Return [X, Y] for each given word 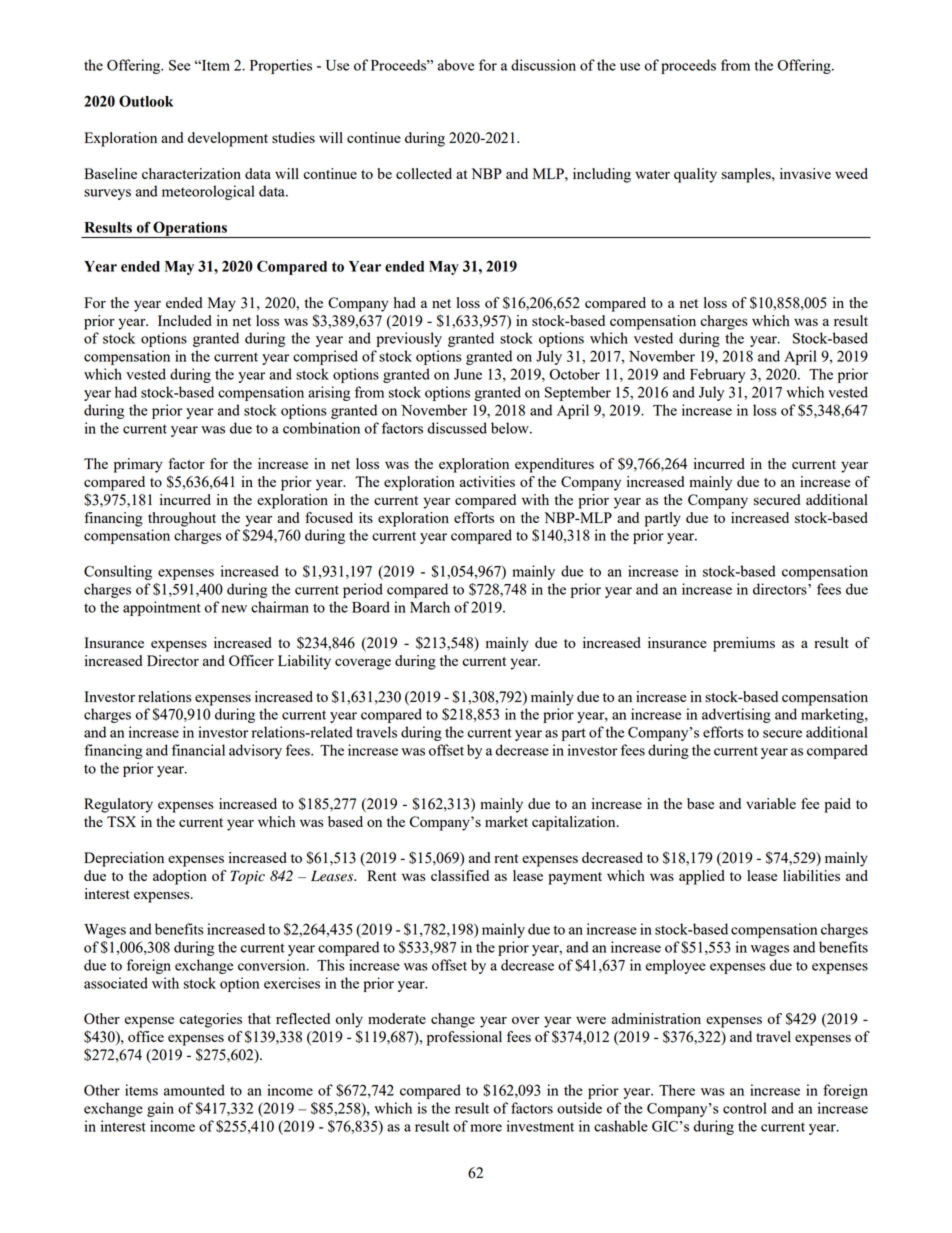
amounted [194, 1090]
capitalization [575, 823]
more [486, 1128]
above [456, 65]
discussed [457, 428]
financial [198, 750]
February [718, 375]
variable [771, 803]
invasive [805, 173]
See [179, 65]
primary [138, 465]
